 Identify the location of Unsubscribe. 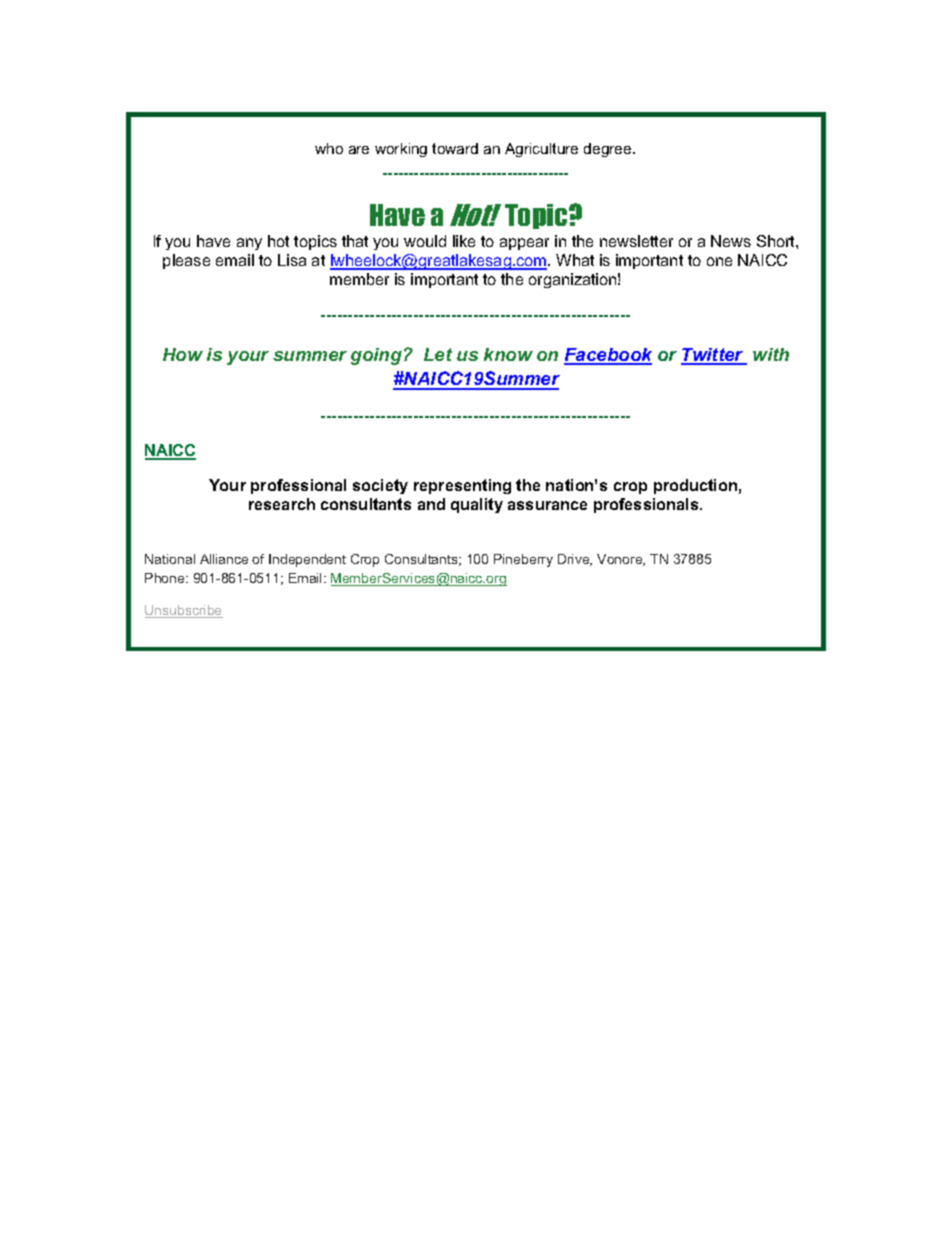
(184, 611).
